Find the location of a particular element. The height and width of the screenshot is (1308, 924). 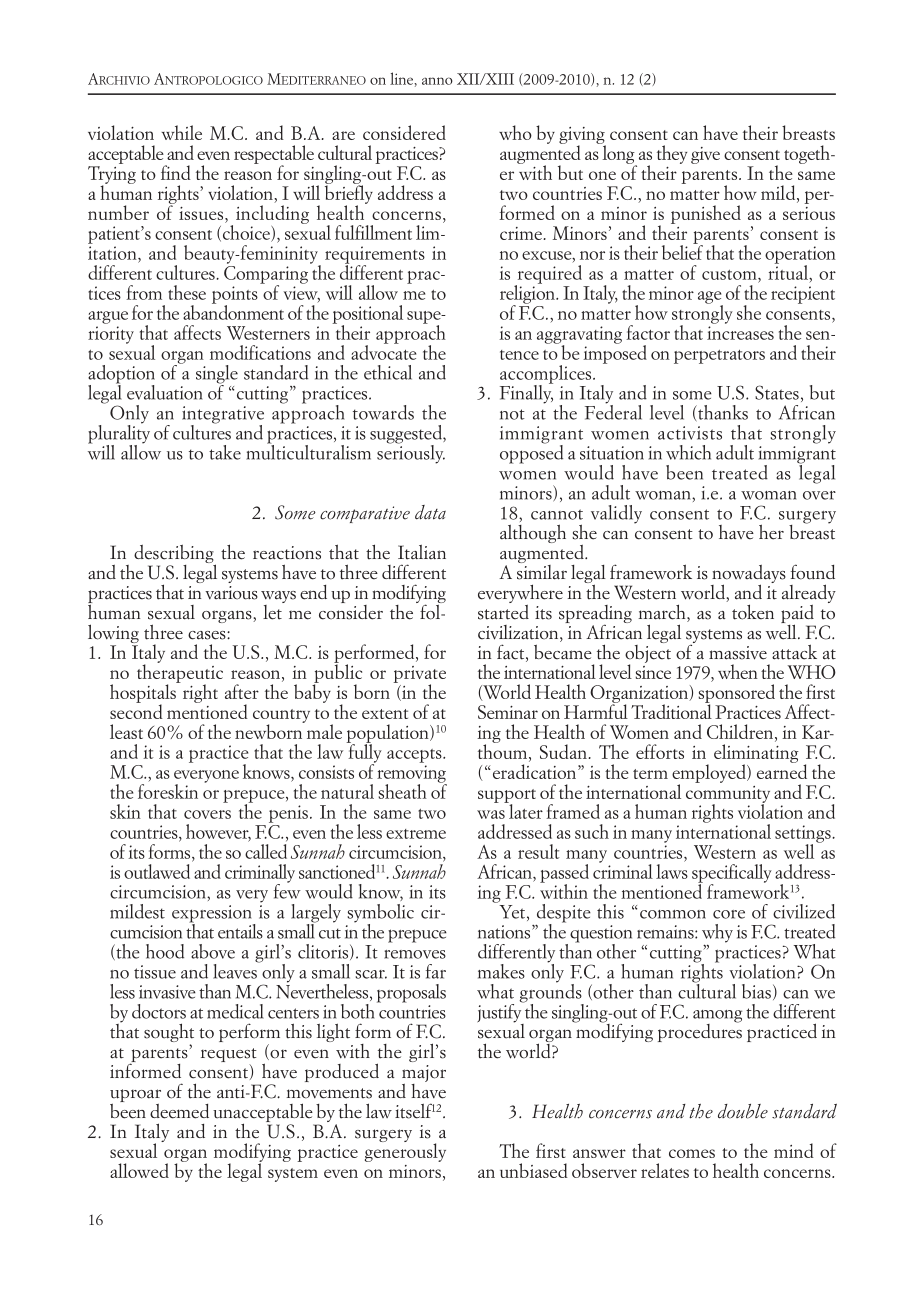

crime is located at coordinates (522, 233).
